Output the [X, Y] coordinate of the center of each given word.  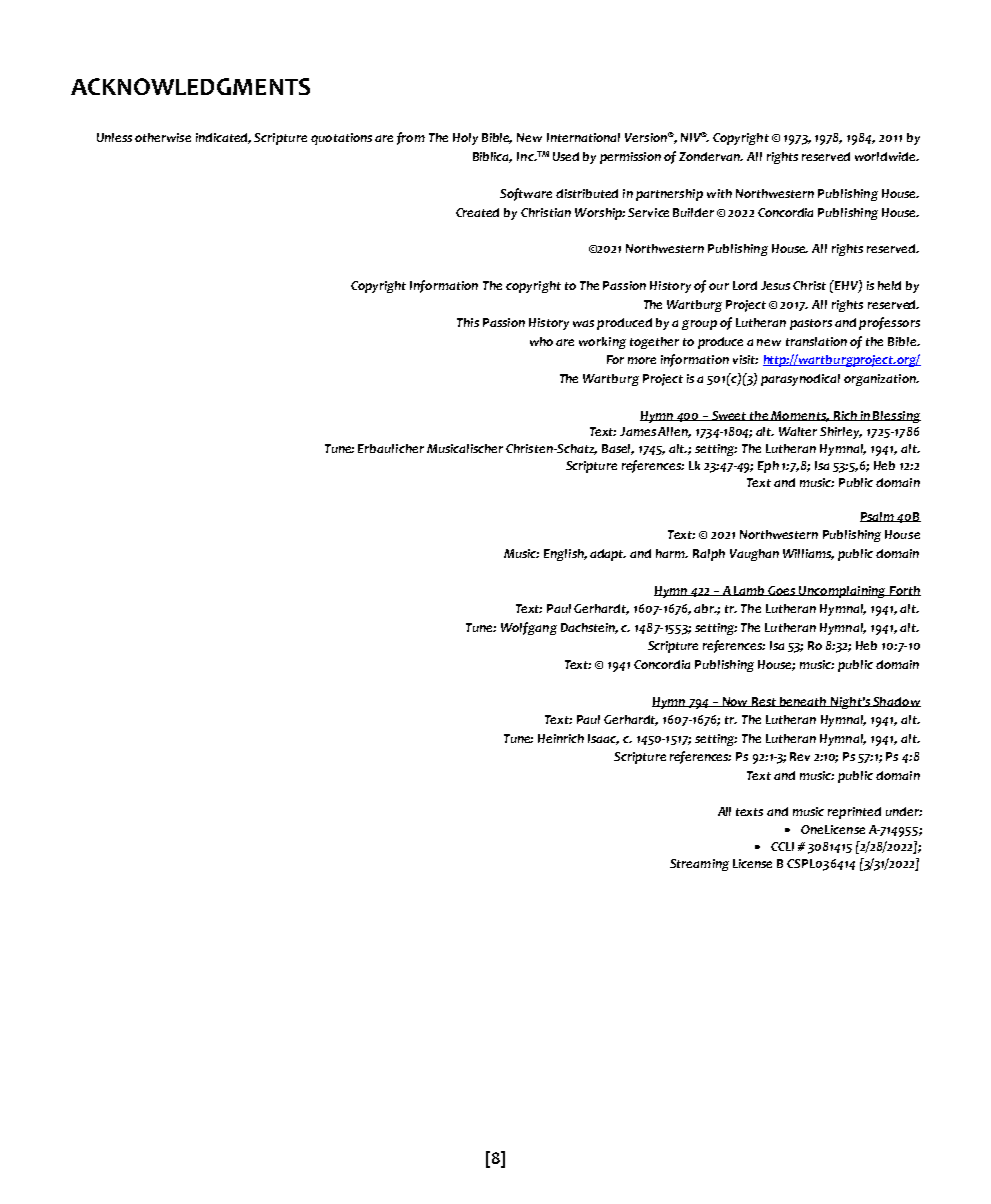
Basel [618, 449]
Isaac [603, 739]
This [468, 322]
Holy [465, 139]
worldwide [887, 156]
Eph [768, 467]
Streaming [699, 865]
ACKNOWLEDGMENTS [190, 86]
